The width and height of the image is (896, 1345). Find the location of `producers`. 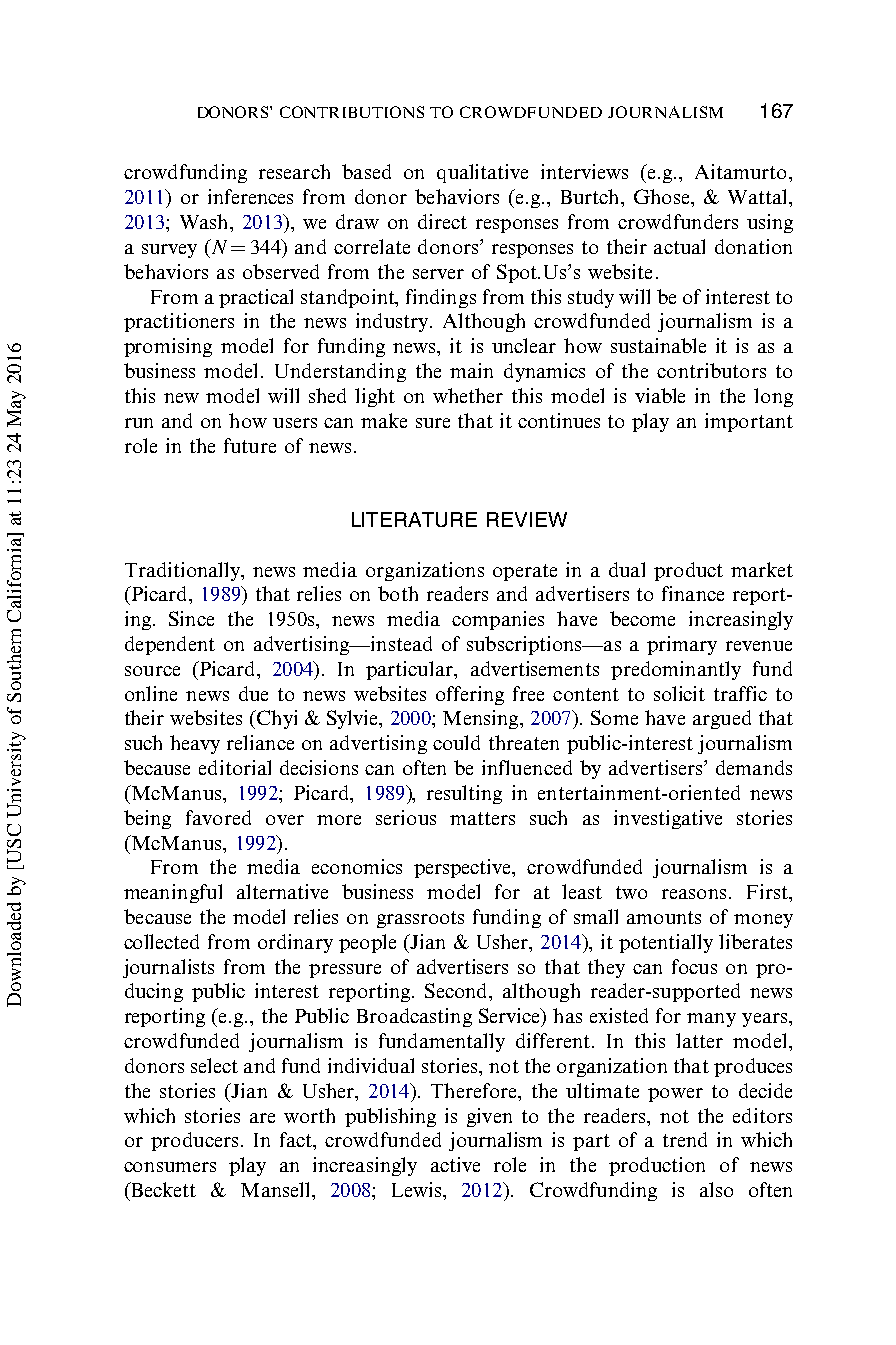

producers is located at coordinates (194, 1141).
